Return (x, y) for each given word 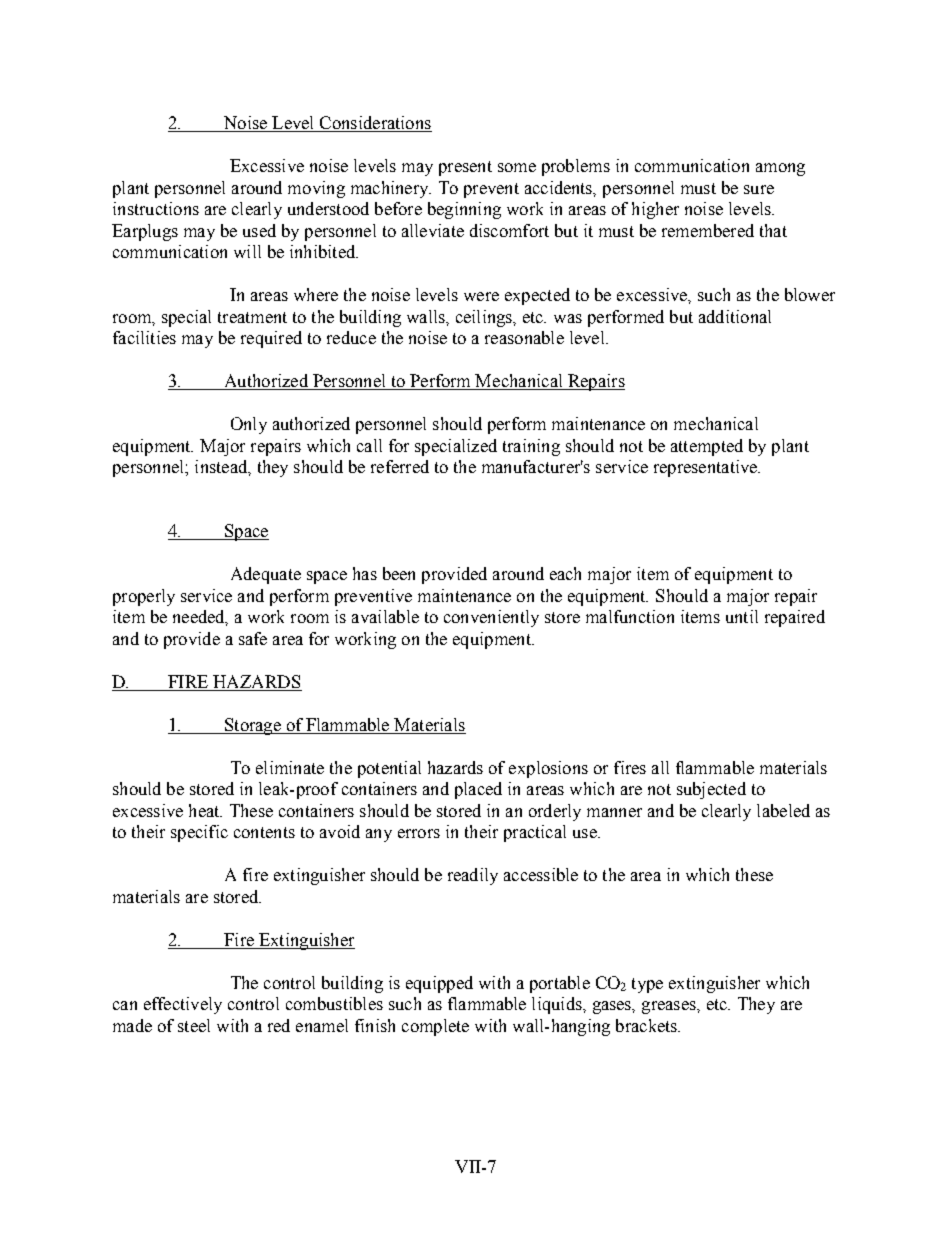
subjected (711, 790)
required (271, 339)
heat (205, 810)
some (517, 167)
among (780, 169)
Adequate (266, 575)
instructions (156, 208)
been (399, 573)
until (742, 616)
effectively (183, 1005)
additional (735, 316)
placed (478, 790)
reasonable (524, 337)
